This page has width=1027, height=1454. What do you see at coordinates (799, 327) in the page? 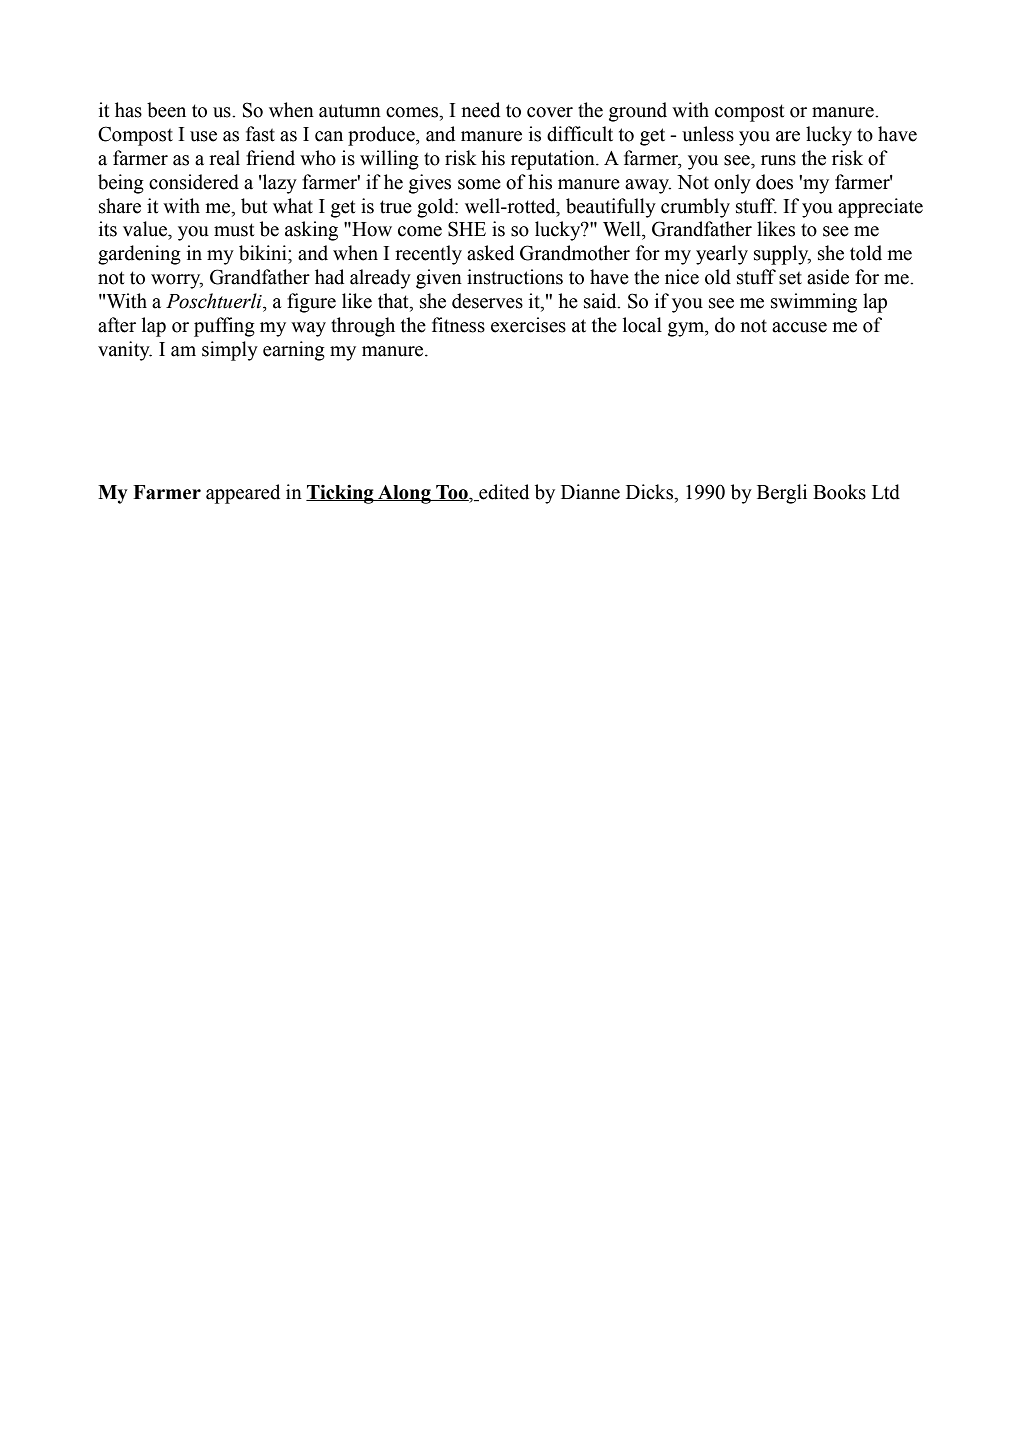
I see `accuse` at bounding box center [799, 327].
